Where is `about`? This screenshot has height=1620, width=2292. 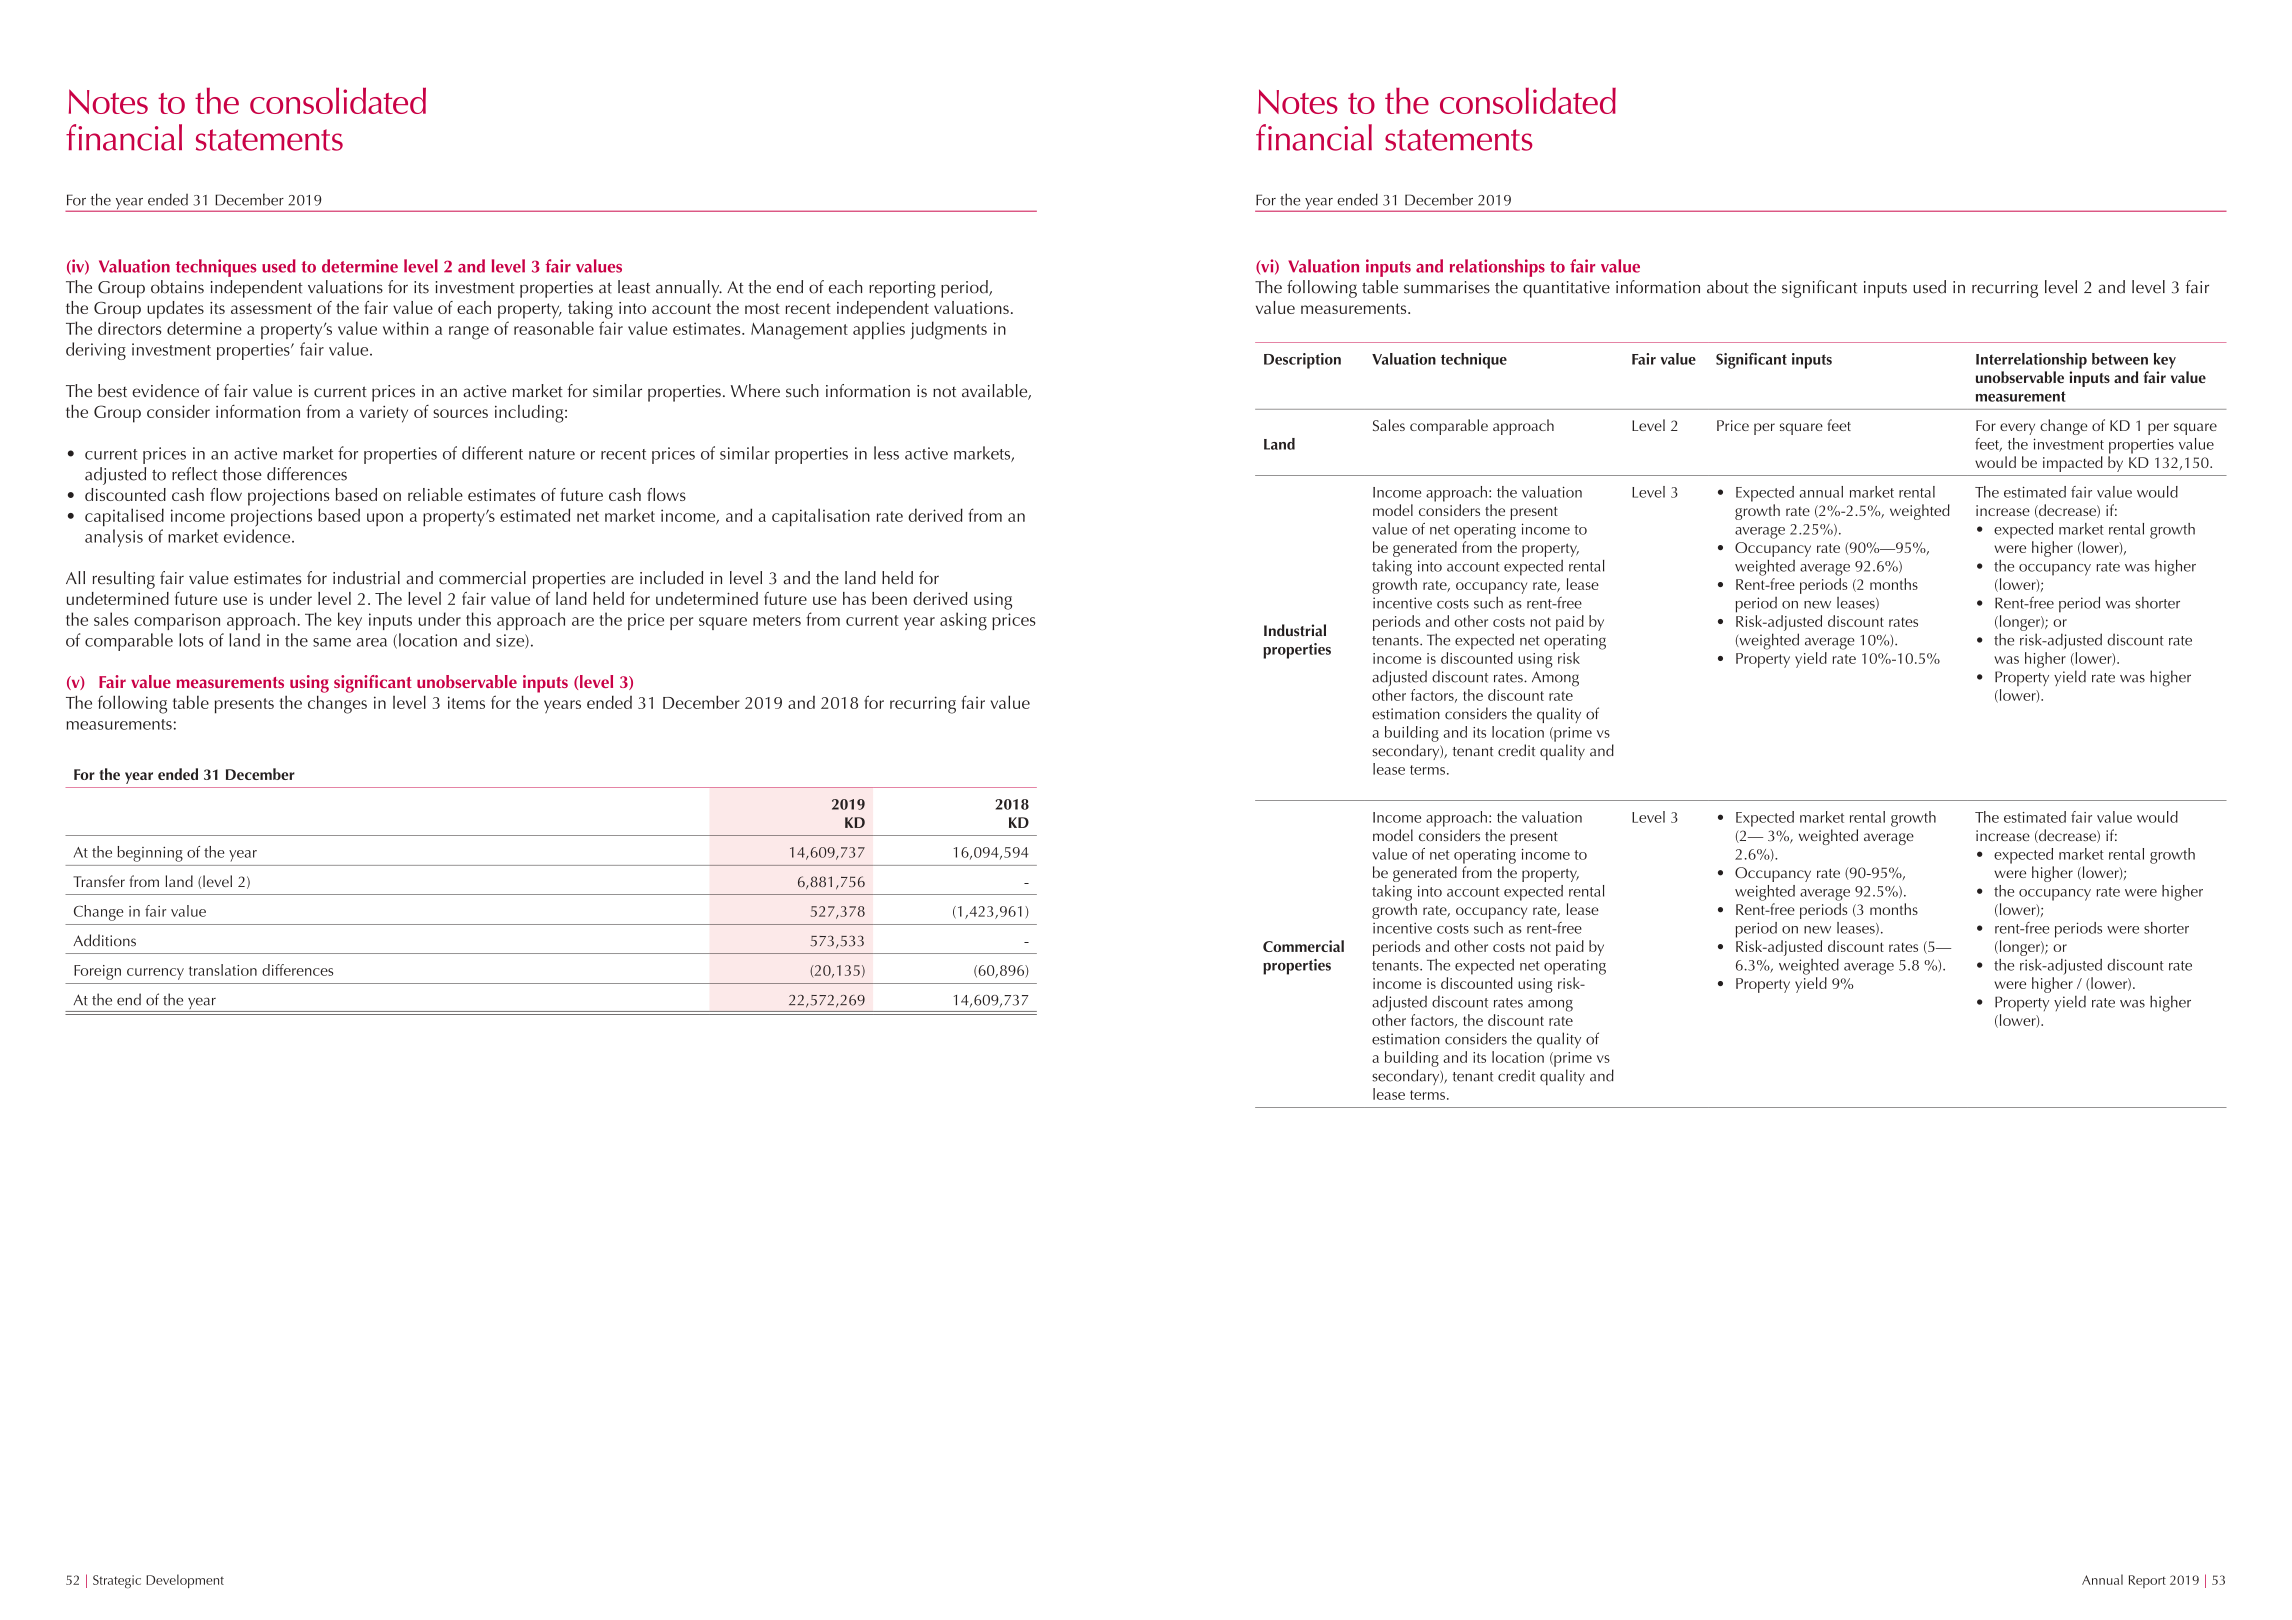 about is located at coordinates (1728, 287).
